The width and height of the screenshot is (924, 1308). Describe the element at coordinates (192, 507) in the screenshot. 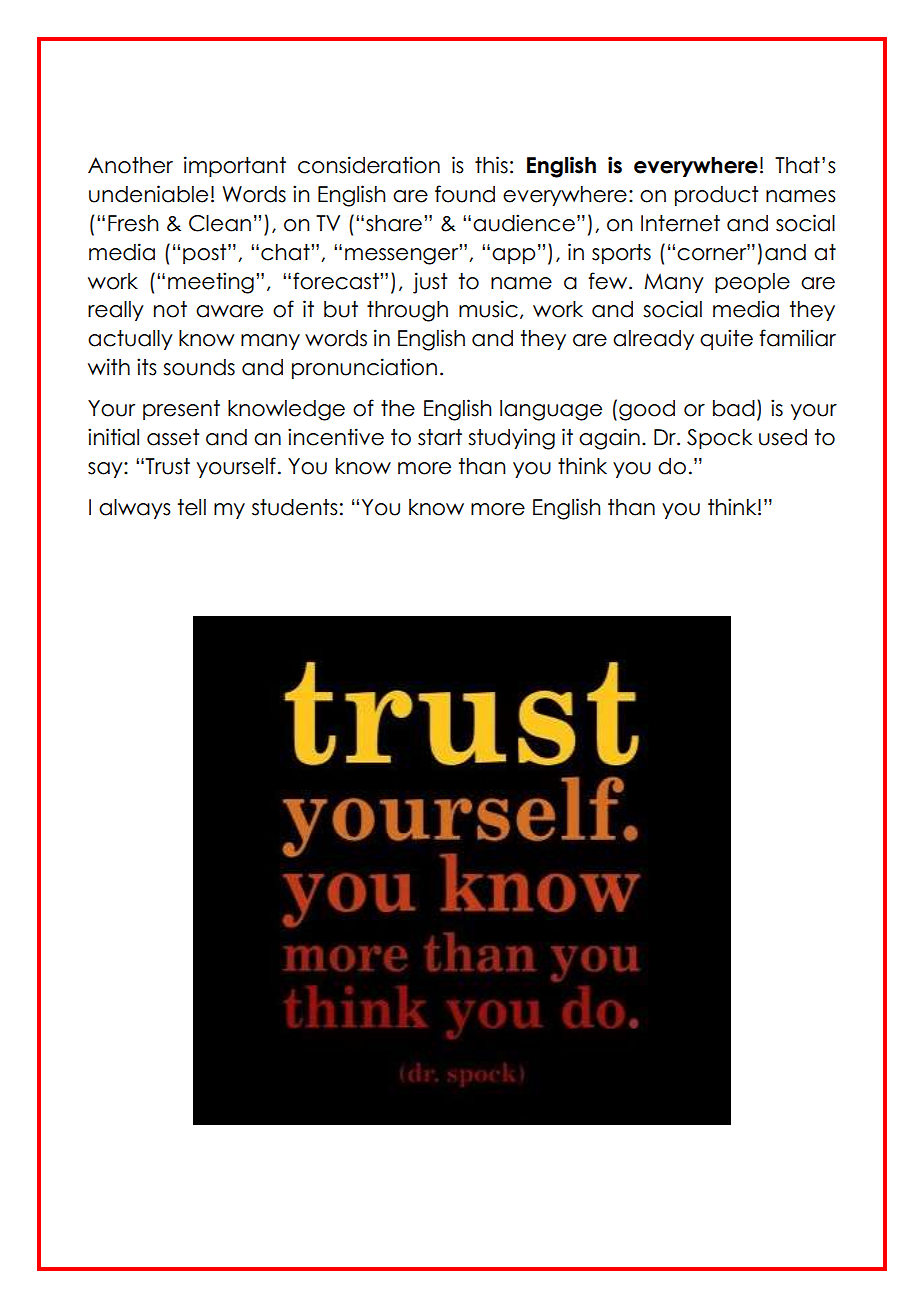

I see `tell` at that location.
